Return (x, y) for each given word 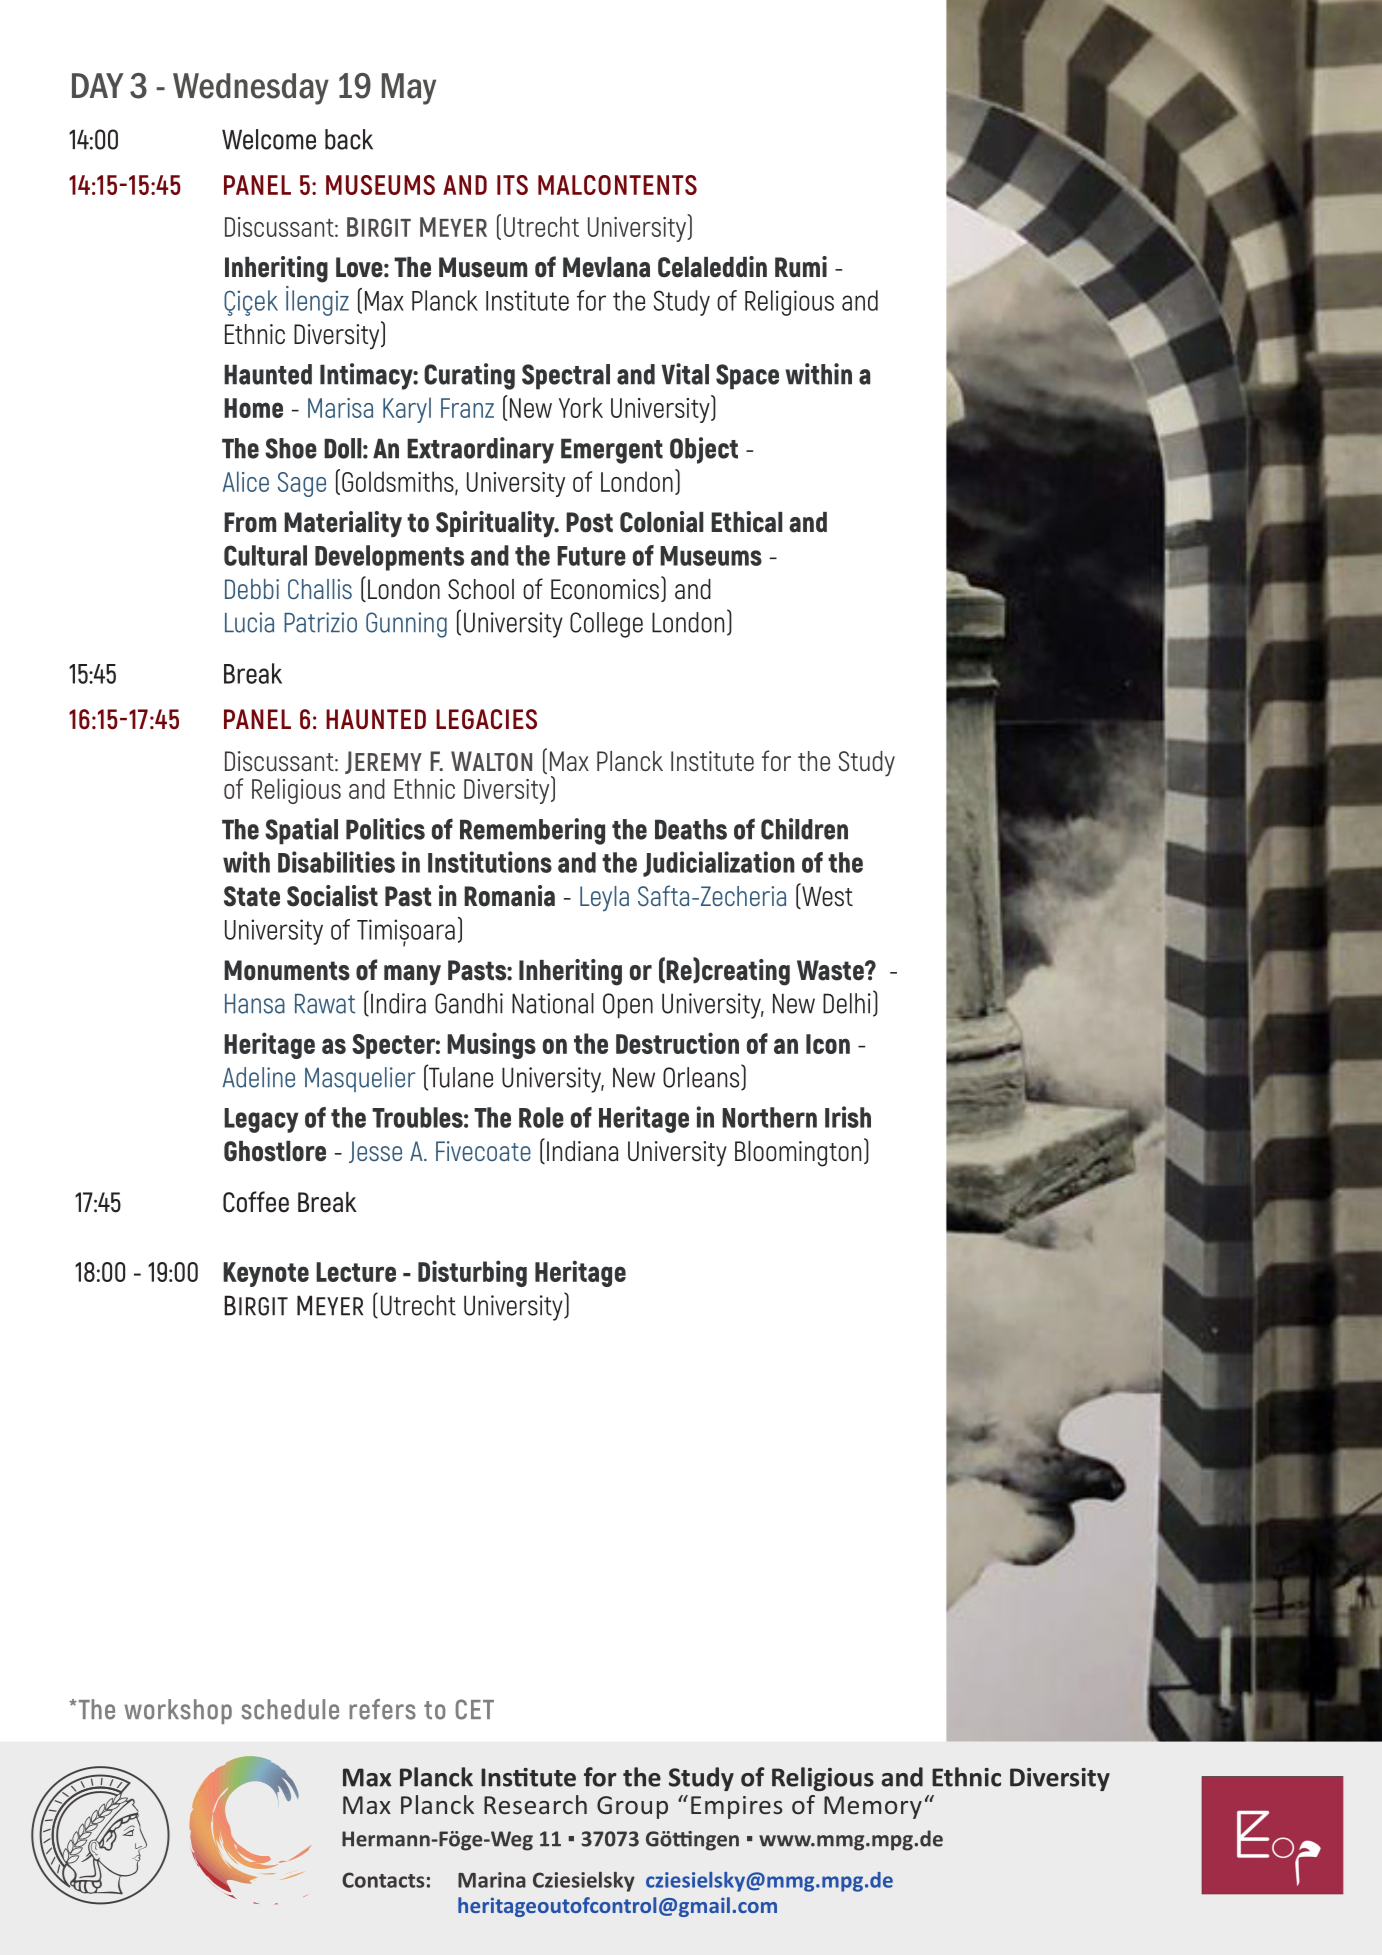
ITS (512, 185)
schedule (290, 1709)
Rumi (801, 267)
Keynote (266, 1274)
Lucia (249, 622)
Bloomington (798, 1154)
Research (535, 1804)
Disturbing (472, 1273)
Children (804, 829)
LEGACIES (486, 719)
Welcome (269, 139)
